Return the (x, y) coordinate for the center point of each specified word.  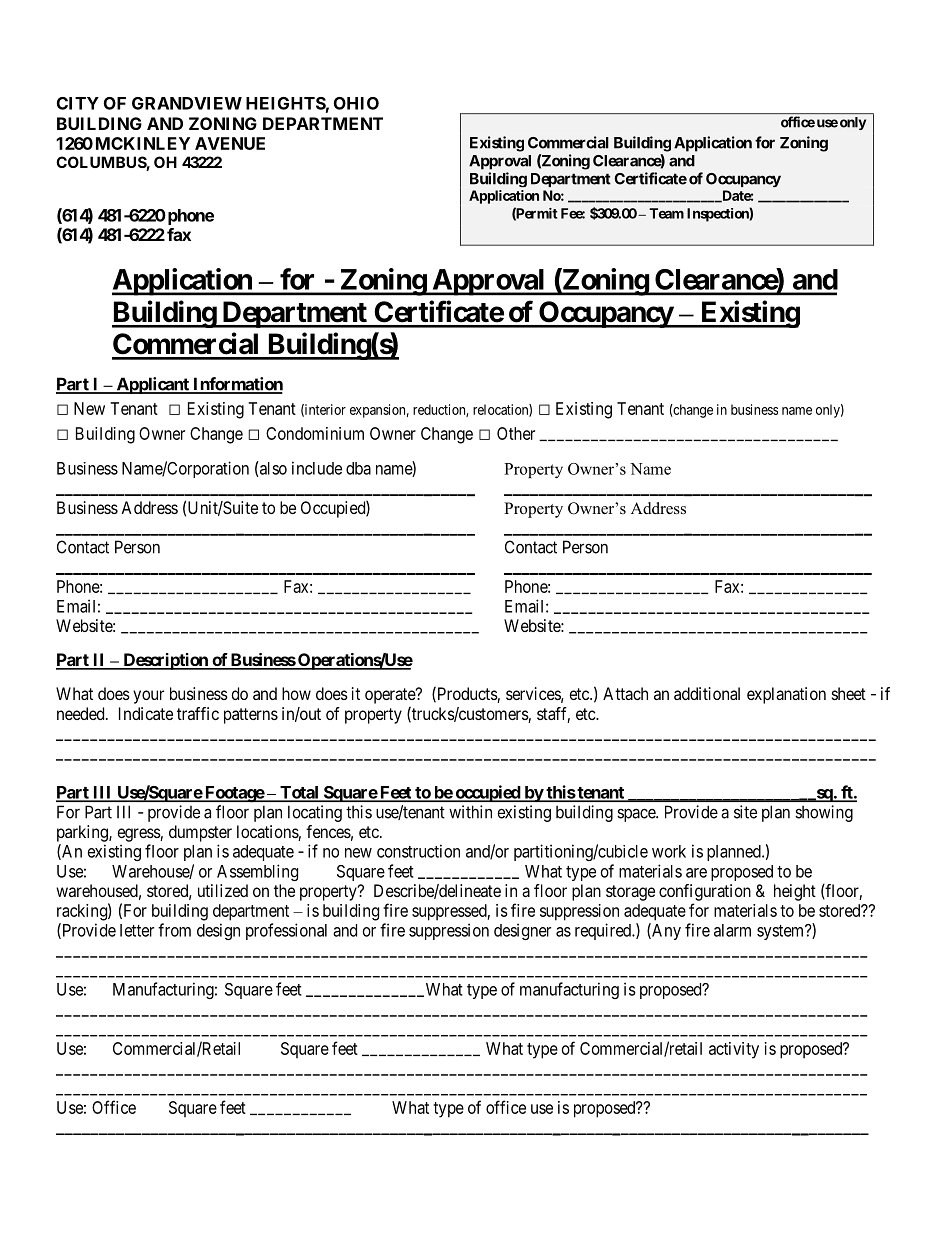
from (174, 930)
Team (666, 213)
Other (516, 433)
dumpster (200, 833)
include (317, 468)
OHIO (356, 103)
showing (824, 813)
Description (165, 661)
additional (707, 693)
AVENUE (230, 143)
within (470, 812)
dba (358, 468)
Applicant (152, 385)
